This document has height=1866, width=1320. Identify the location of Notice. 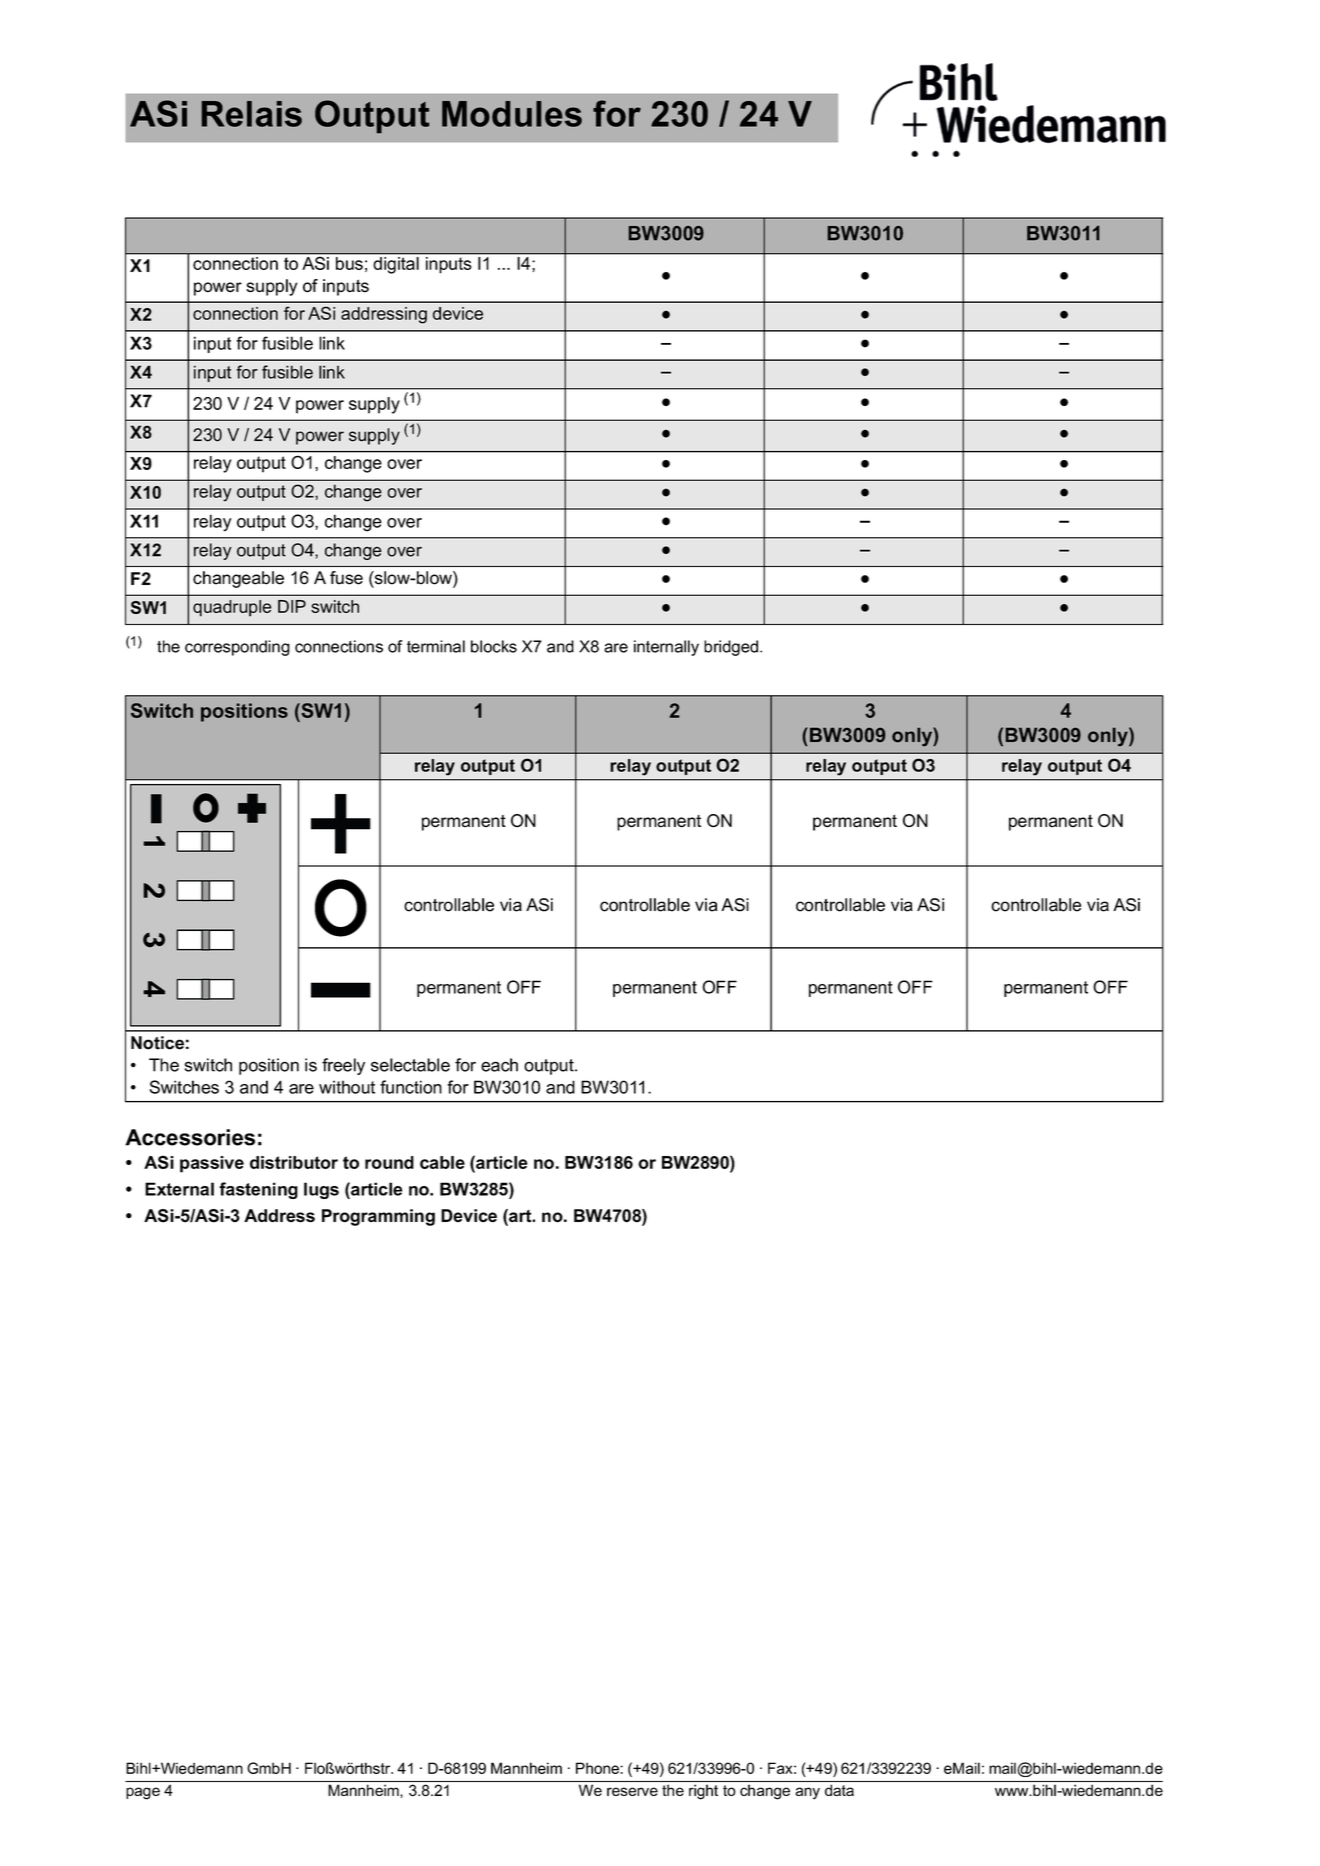
(157, 1043).
